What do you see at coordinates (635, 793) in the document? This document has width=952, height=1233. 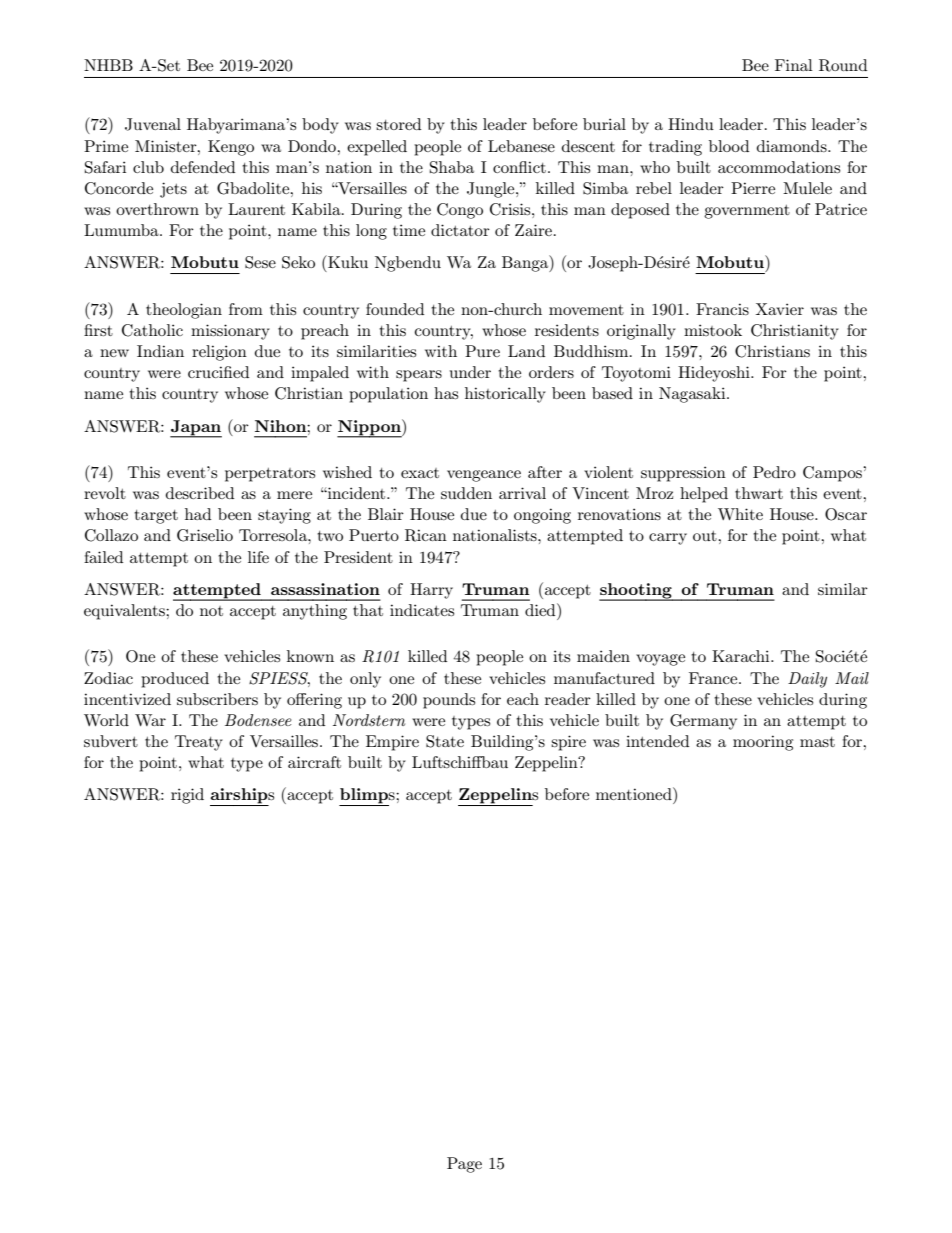 I see `mentioned` at bounding box center [635, 793].
